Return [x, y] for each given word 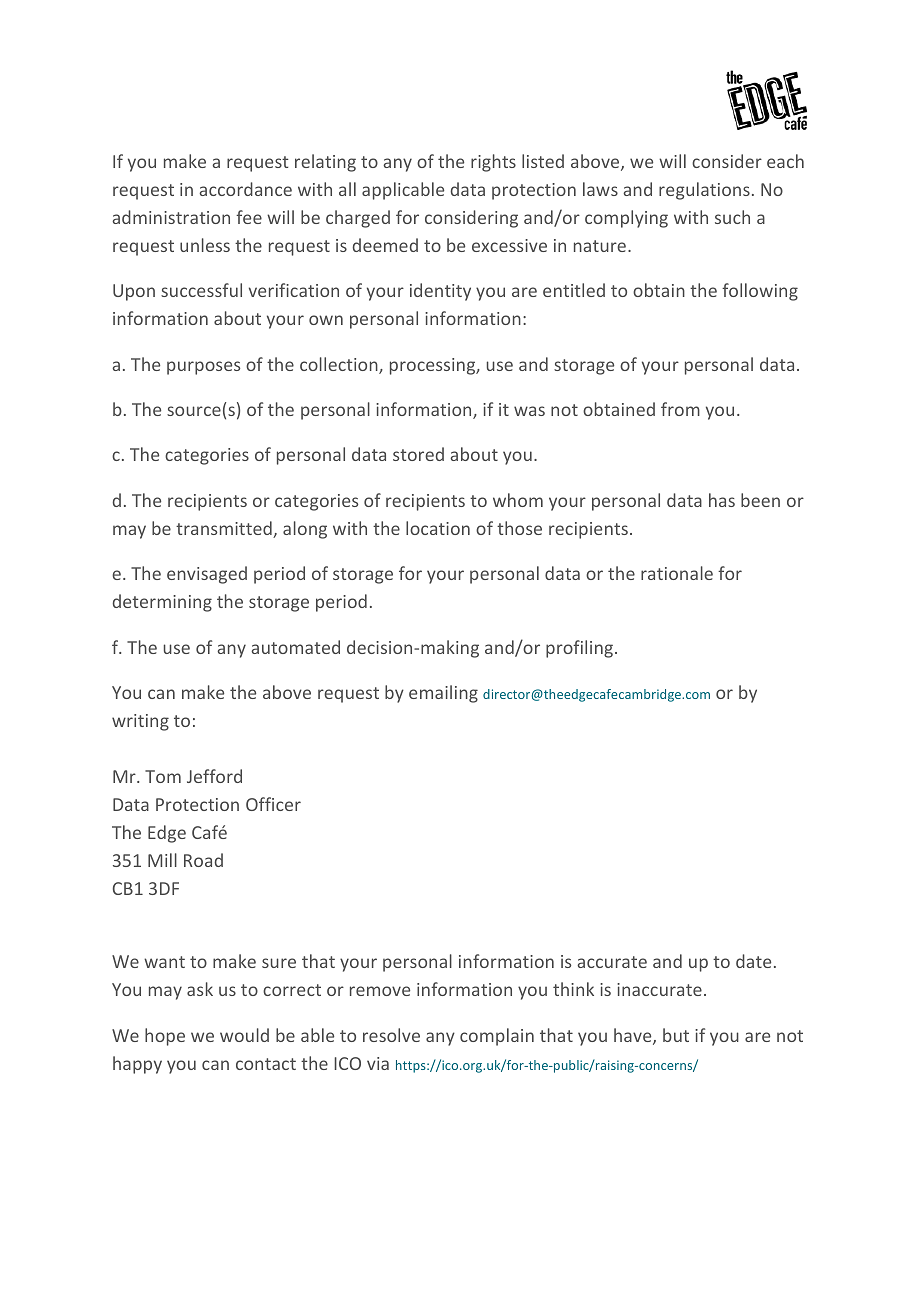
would [244, 1035]
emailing [443, 694]
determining [162, 603]
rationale [677, 573]
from [680, 409]
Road [203, 860]
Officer [273, 804]
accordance [245, 189]
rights [493, 163]
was [529, 411]
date [753, 961]
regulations [704, 191]
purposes [203, 368]
